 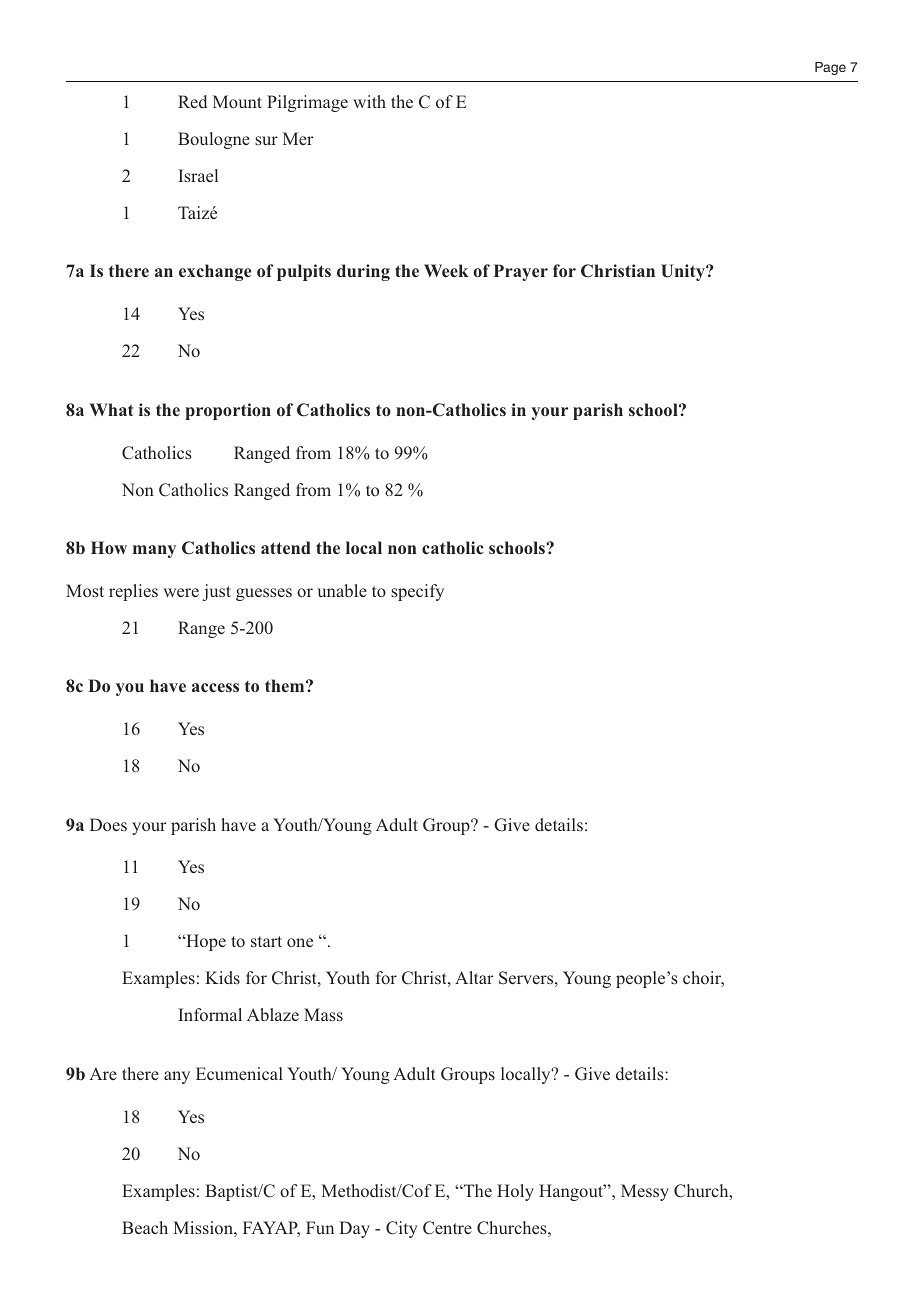 I want to click on unable, so click(x=342, y=590).
